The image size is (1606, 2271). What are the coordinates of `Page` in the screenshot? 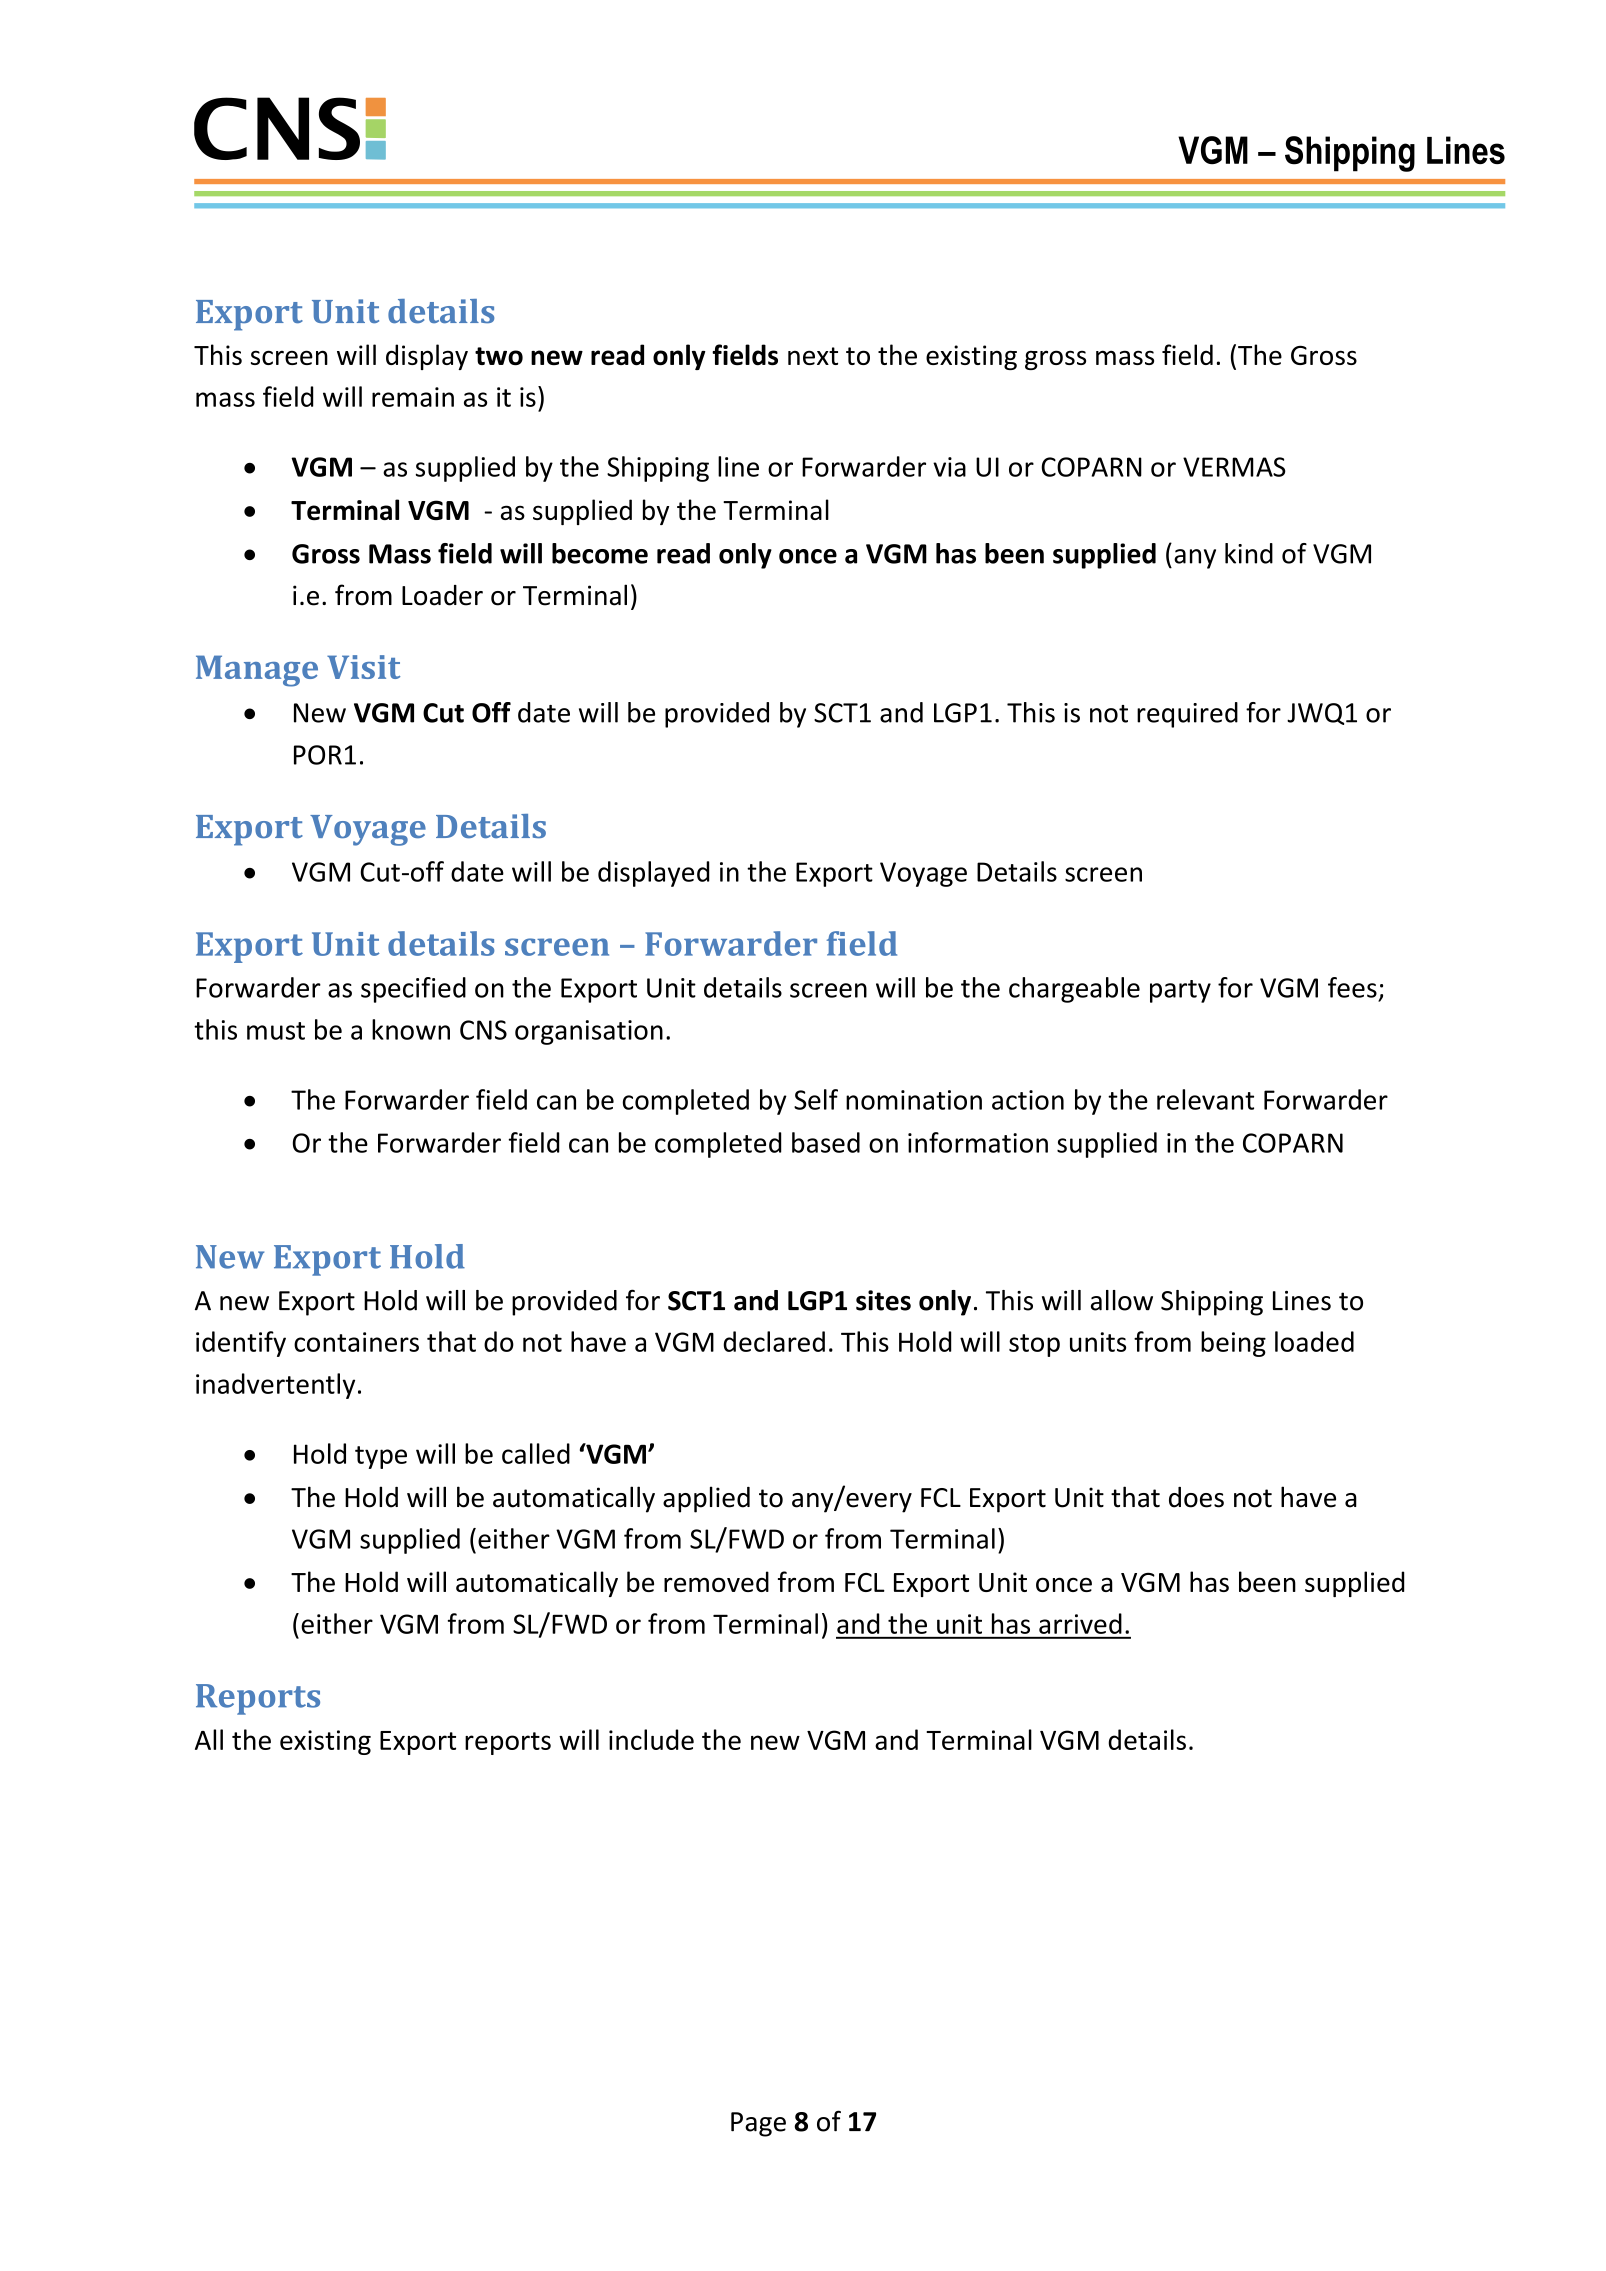 It's located at (758, 2124).
